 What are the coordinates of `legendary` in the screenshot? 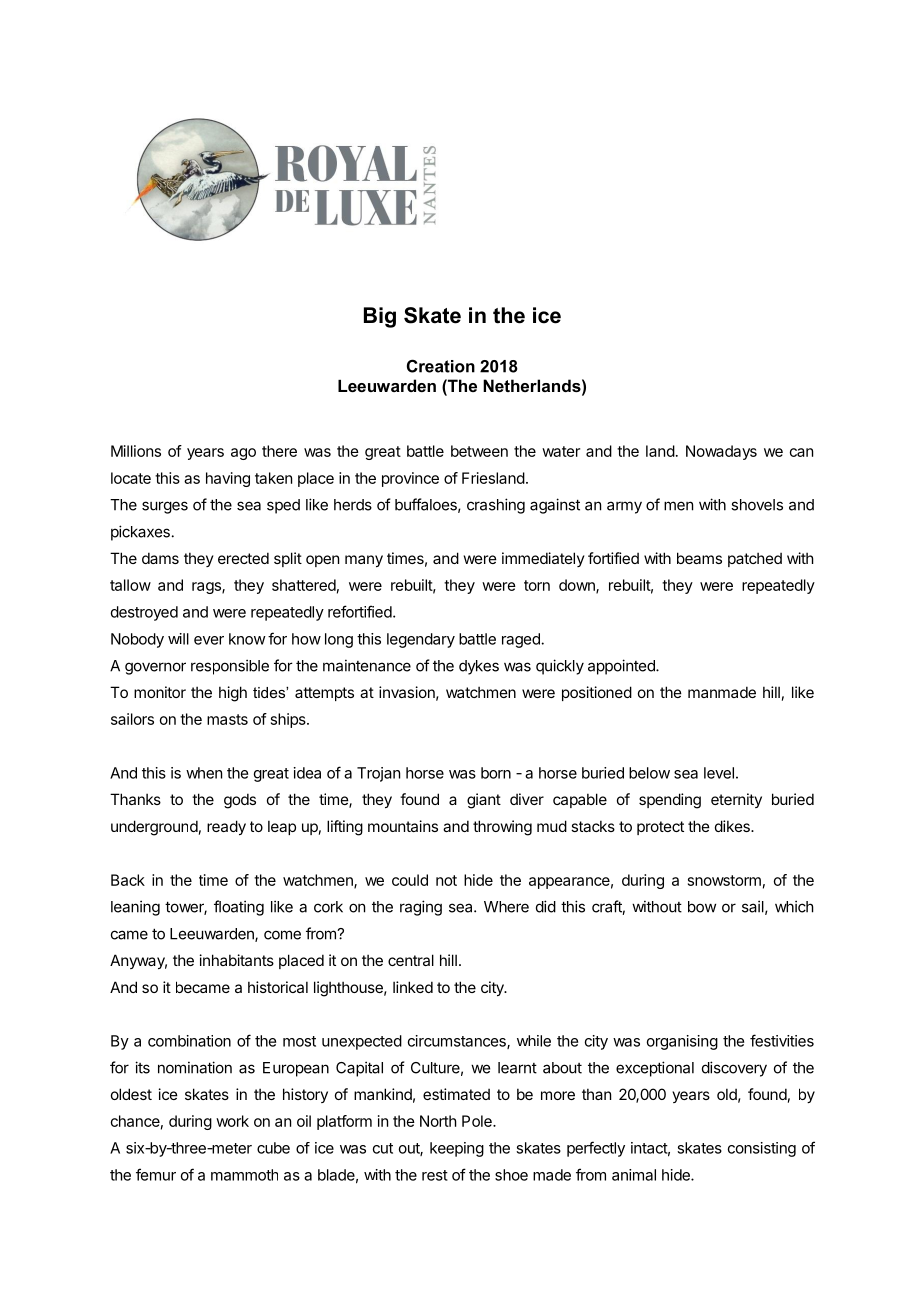 It's located at (421, 640).
